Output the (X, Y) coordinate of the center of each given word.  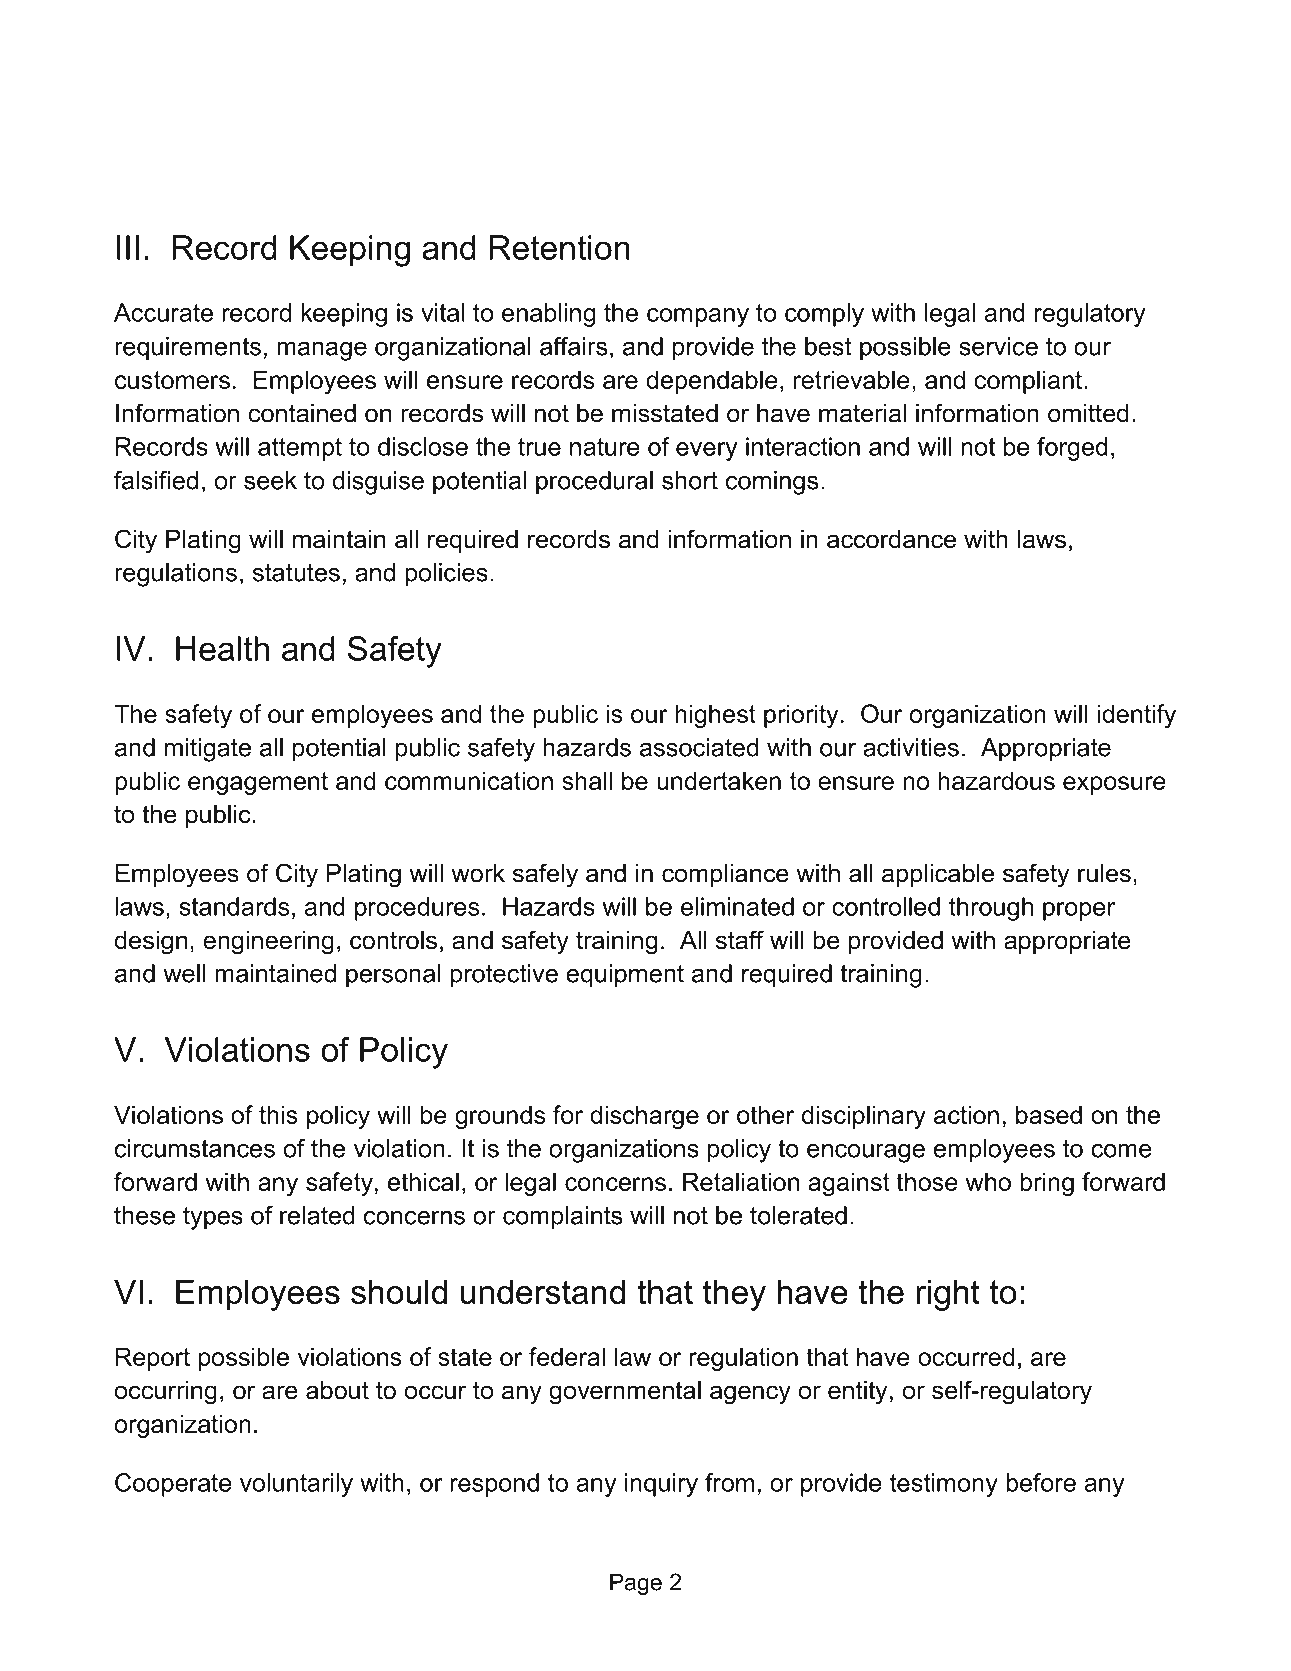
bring (1047, 1184)
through (991, 909)
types (213, 1218)
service (998, 346)
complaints (562, 1218)
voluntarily (296, 1485)
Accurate (163, 312)
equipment (625, 976)
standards (234, 906)
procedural (594, 483)
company (698, 317)
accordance (891, 539)
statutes (296, 573)
